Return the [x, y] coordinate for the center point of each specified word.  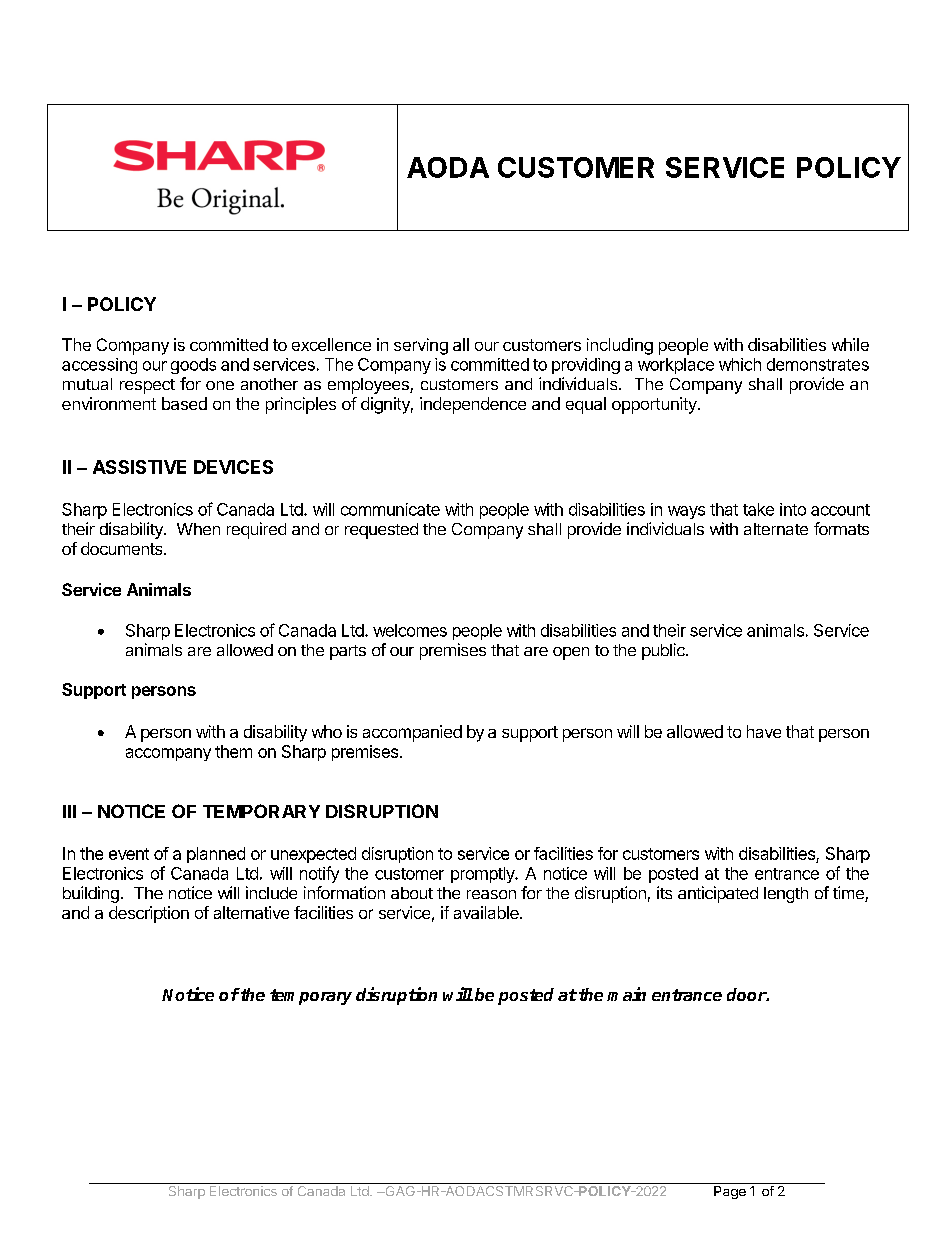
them [233, 751]
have [764, 731]
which [740, 364]
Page [730, 1192]
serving [421, 346]
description [149, 914]
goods [193, 366]
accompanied [412, 733]
